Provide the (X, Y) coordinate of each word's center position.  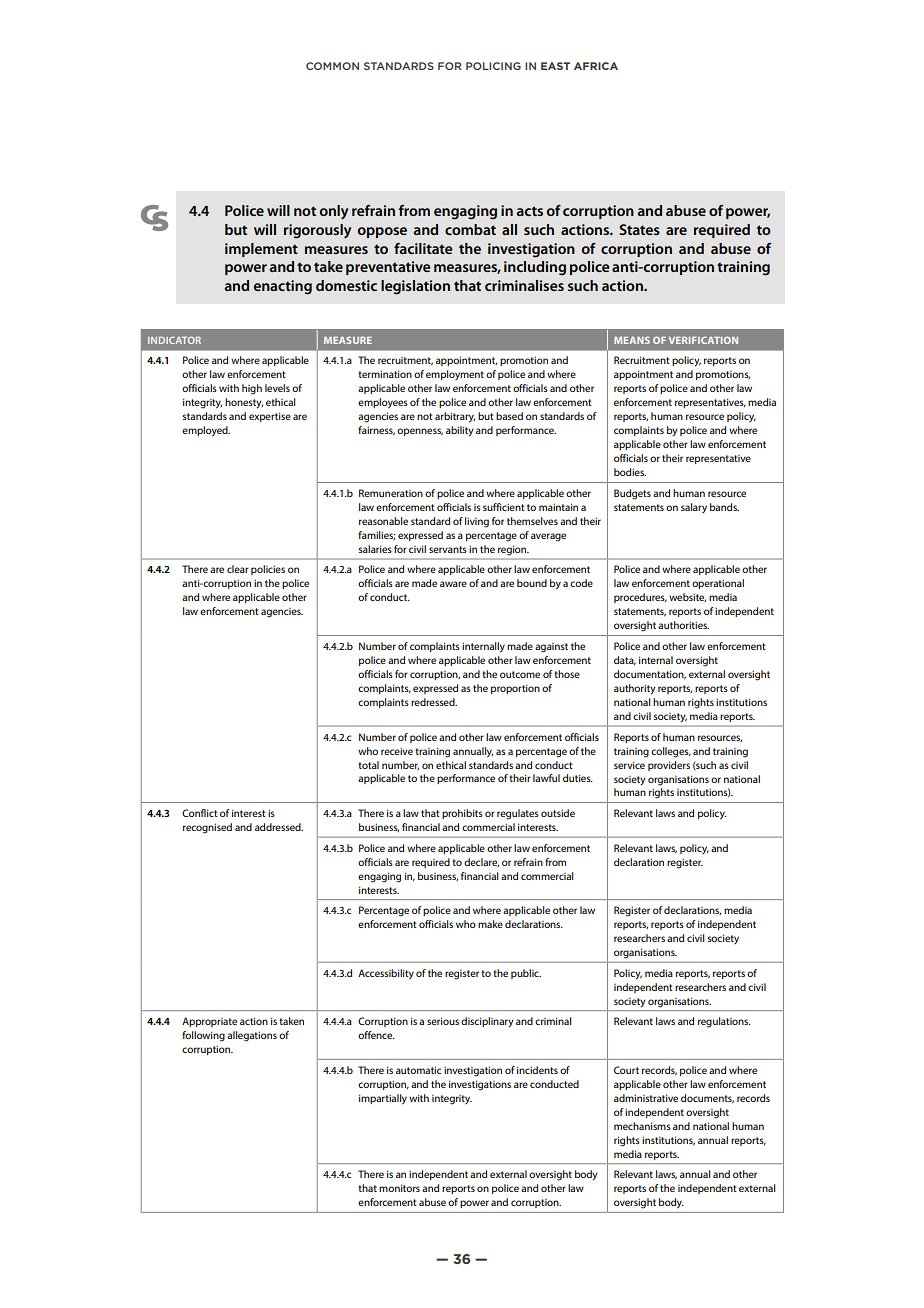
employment (455, 375)
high (252, 389)
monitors (399, 1188)
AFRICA (596, 66)
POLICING (493, 66)
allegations (252, 1036)
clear (238, 569)
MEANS (632, 340)
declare (481, 862)
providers (669, 766)
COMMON (332, 66)
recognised (207, 828)
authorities (683, 625)
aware (453, 584)
